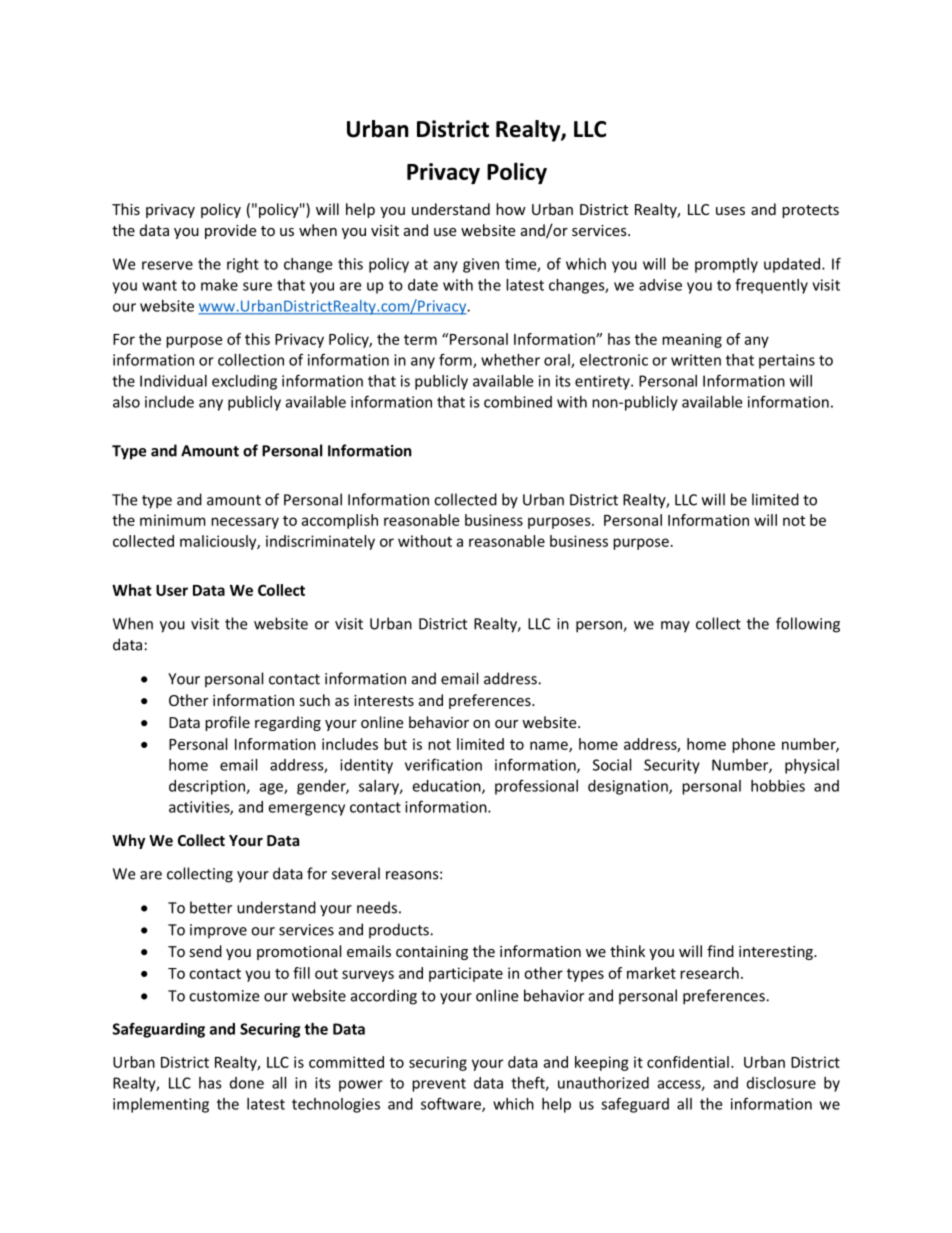 The image size is (952, 1233). Describe the element at coordinates (244, 382) in the screenshot. I see `excluding` at that location.
